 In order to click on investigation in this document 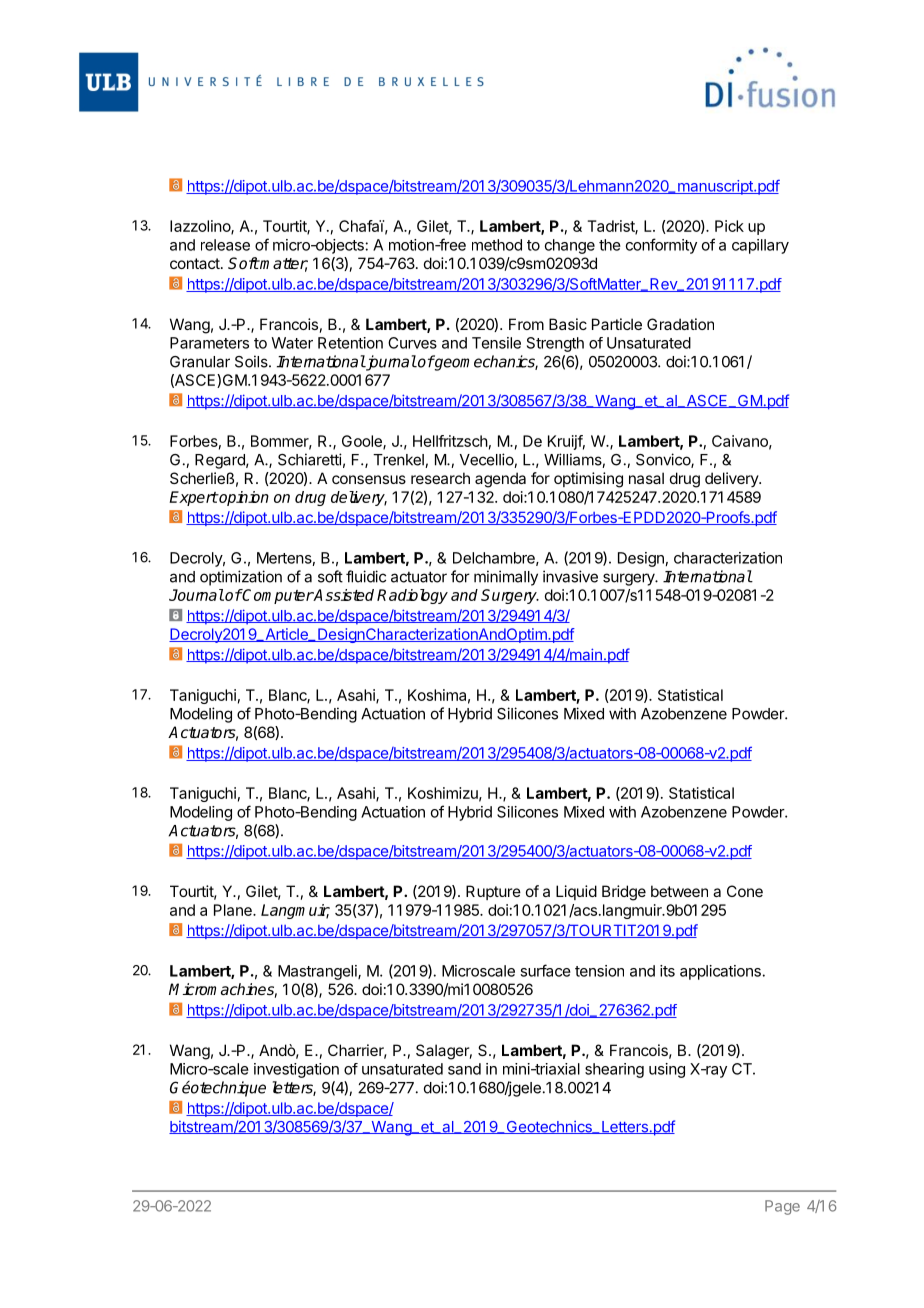, I will do `click(296, 1070)`.
